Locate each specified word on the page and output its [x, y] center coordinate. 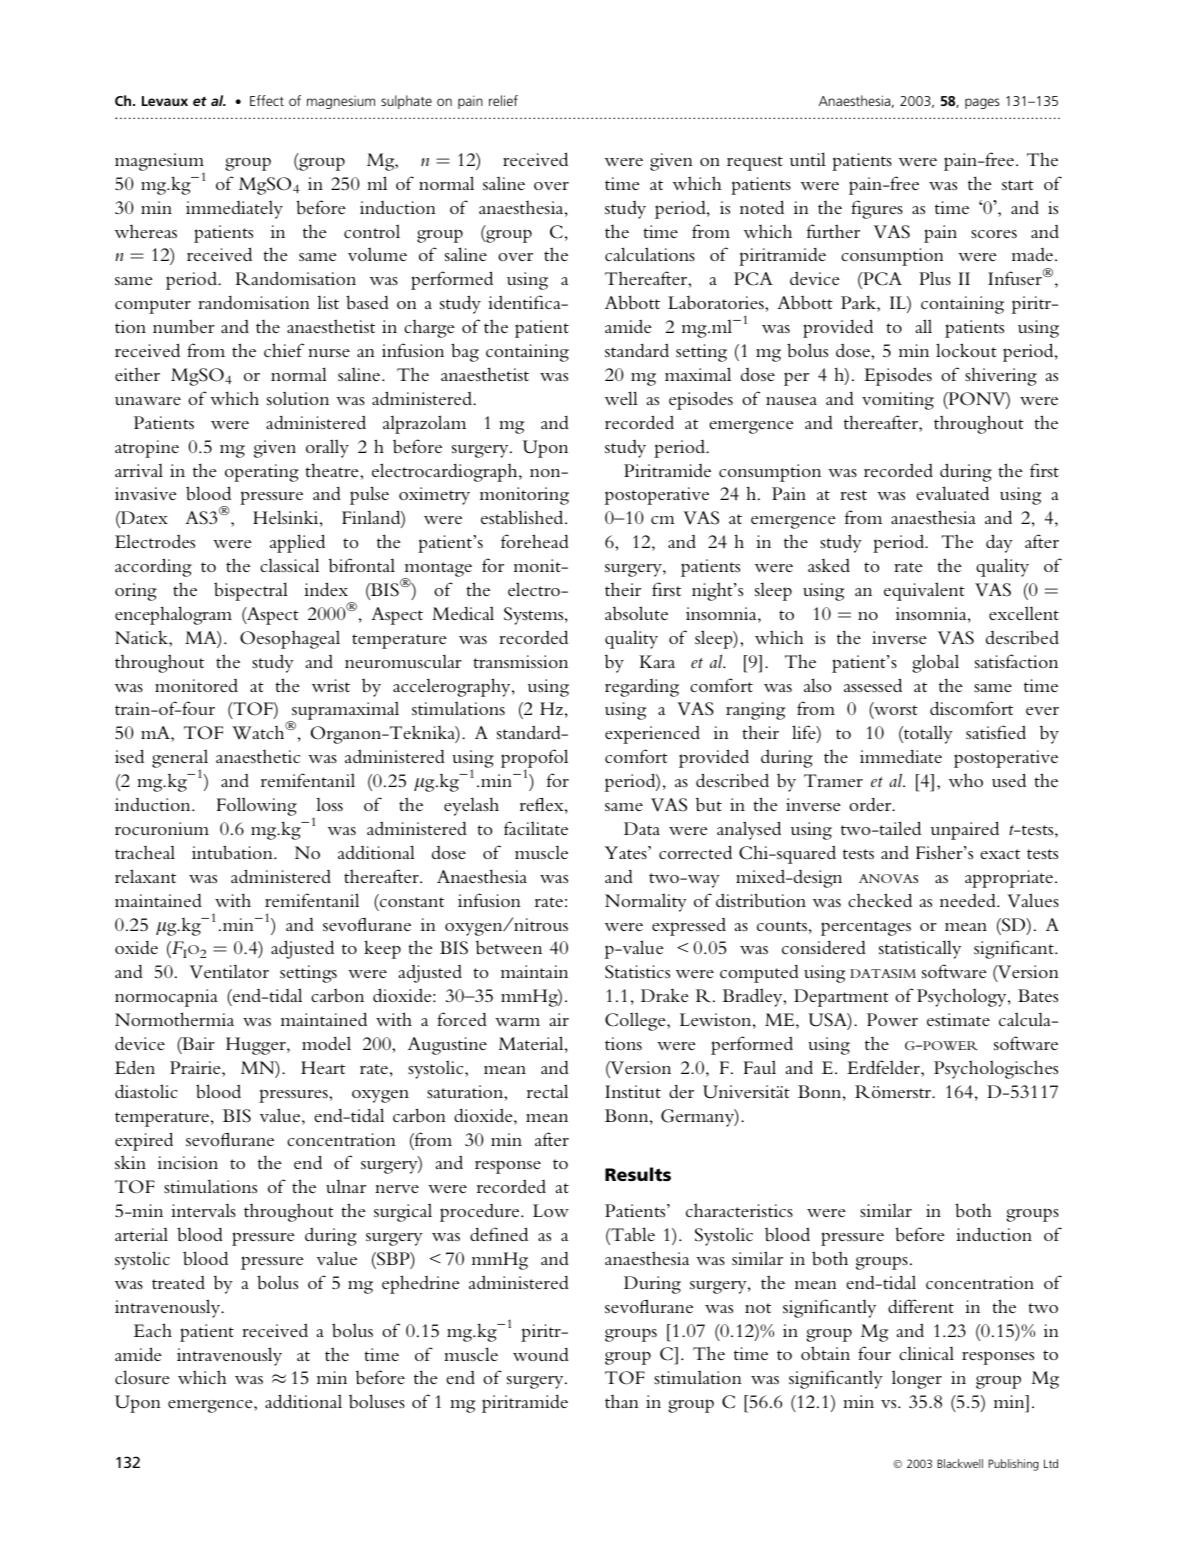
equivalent [924, 591]
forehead [535, 541]
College [636, 1021]
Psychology [963, 997]
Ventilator [229, 971]
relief [503, 100]
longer [917, 1379]
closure [142, 1377]
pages [982, 103]
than [622, 1401]
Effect [267, 100]
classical [289, 565]
